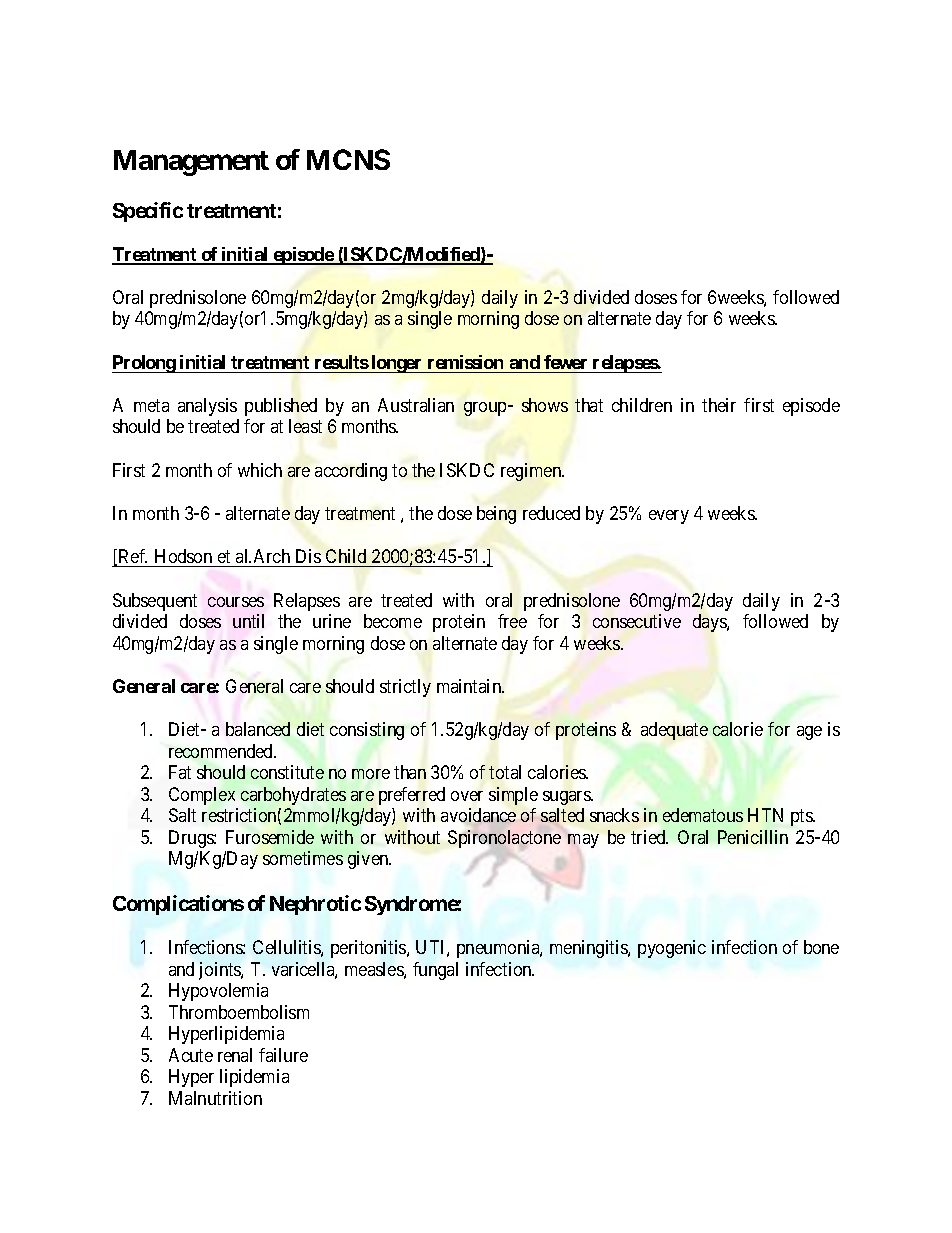  What do you see at coordinates (202, 796) in the screenshot?
I see `Complex` at bounding box center [202, 796].
